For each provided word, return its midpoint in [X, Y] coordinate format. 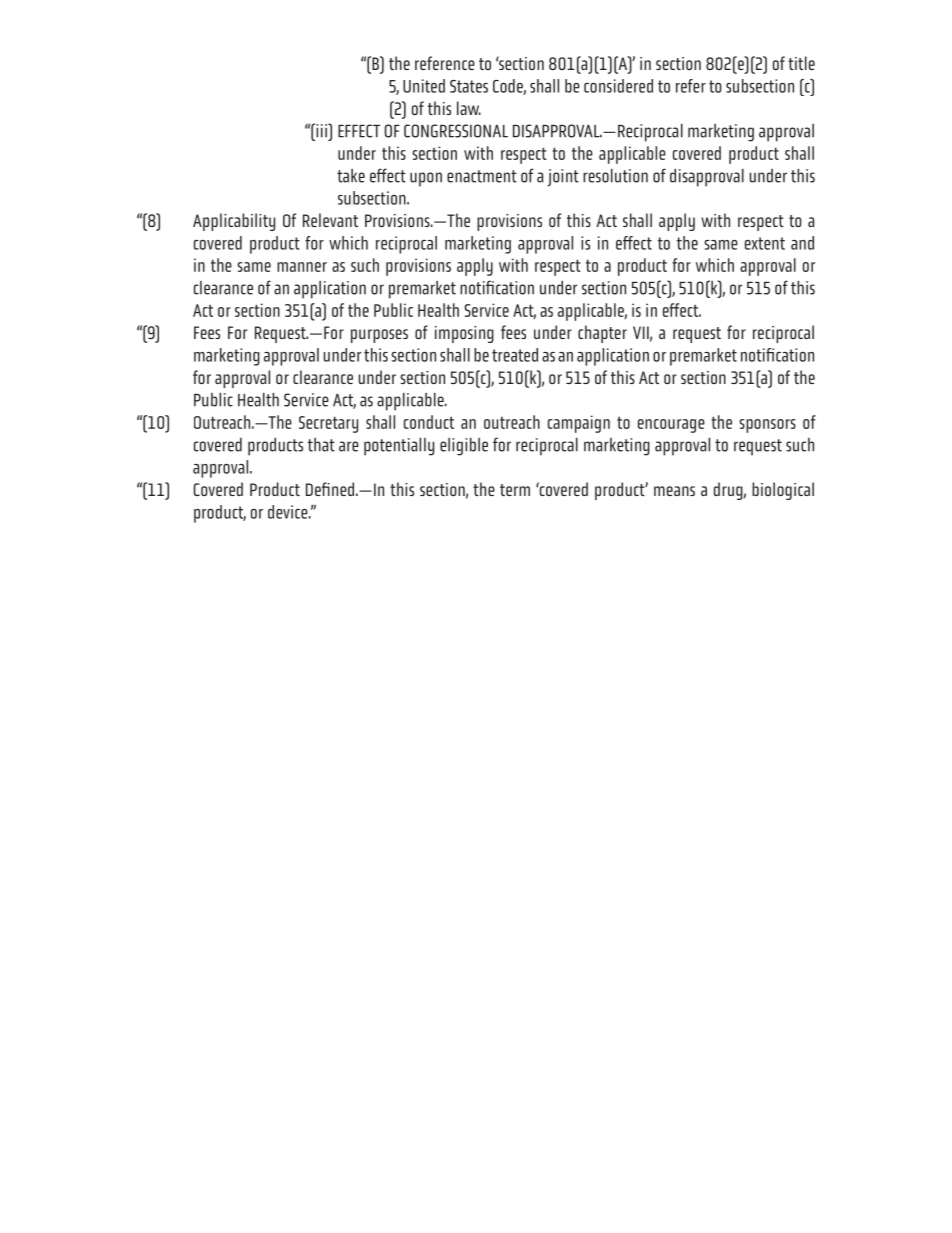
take [351, 176]
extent [765, 243]
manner [302, 267]
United [424, 86]
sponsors [767, 426]
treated [515, 355]
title [801, 63]
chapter [602, 334]
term [515, 490]
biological [783, 491]
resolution [615, 176]
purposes [379, 336]
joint [563, 178]
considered [618, 86]
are [349, 446]
